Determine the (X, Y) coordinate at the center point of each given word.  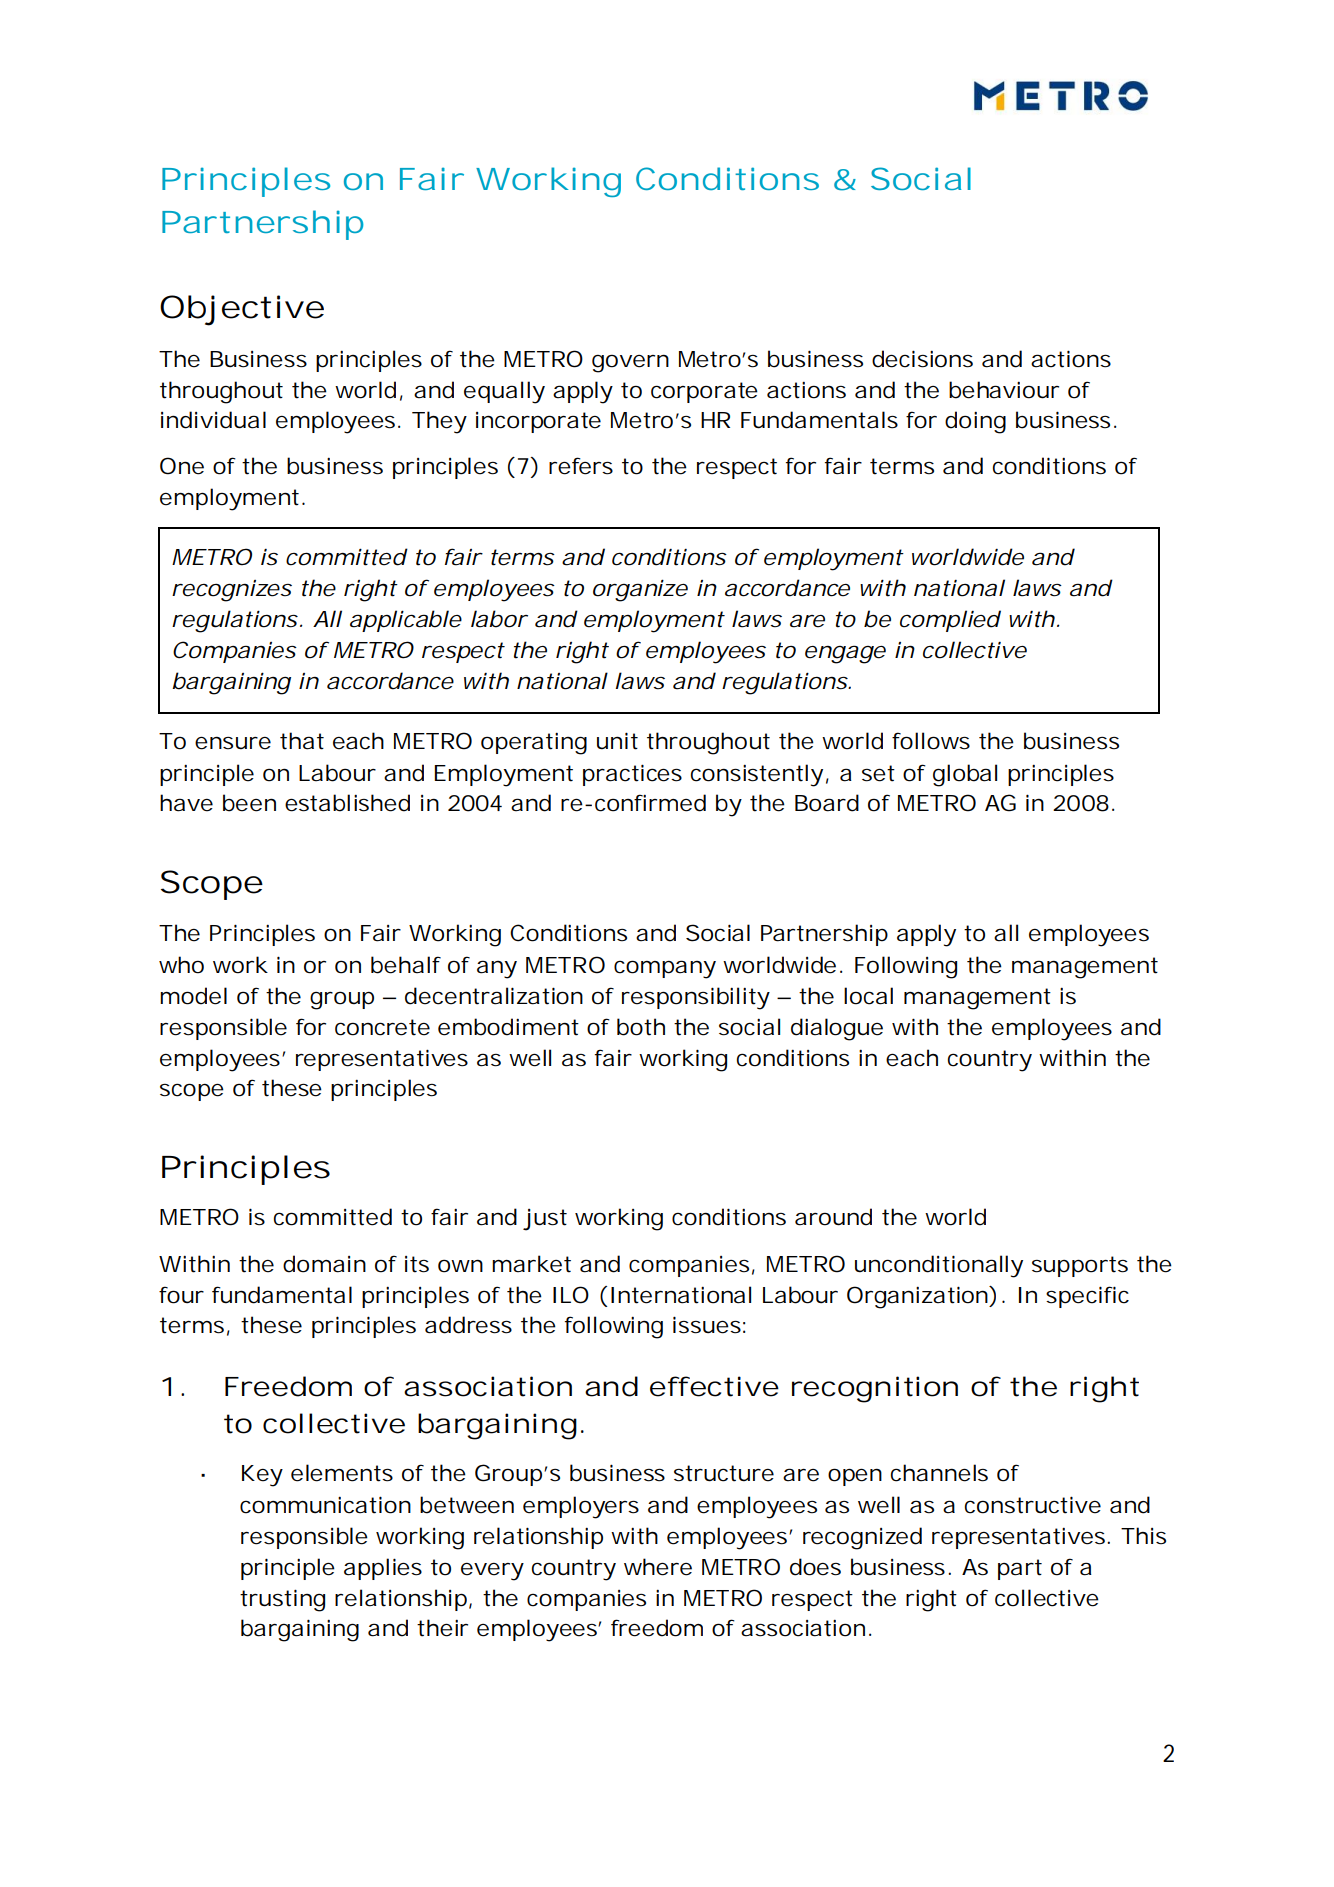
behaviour (1004, 390)
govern (630, 363)
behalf (406, 965)
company (665, 969)
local (868, 996)
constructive (1033, 1505)
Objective (242, 310)
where (658, 1567)
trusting (282, 1600)
